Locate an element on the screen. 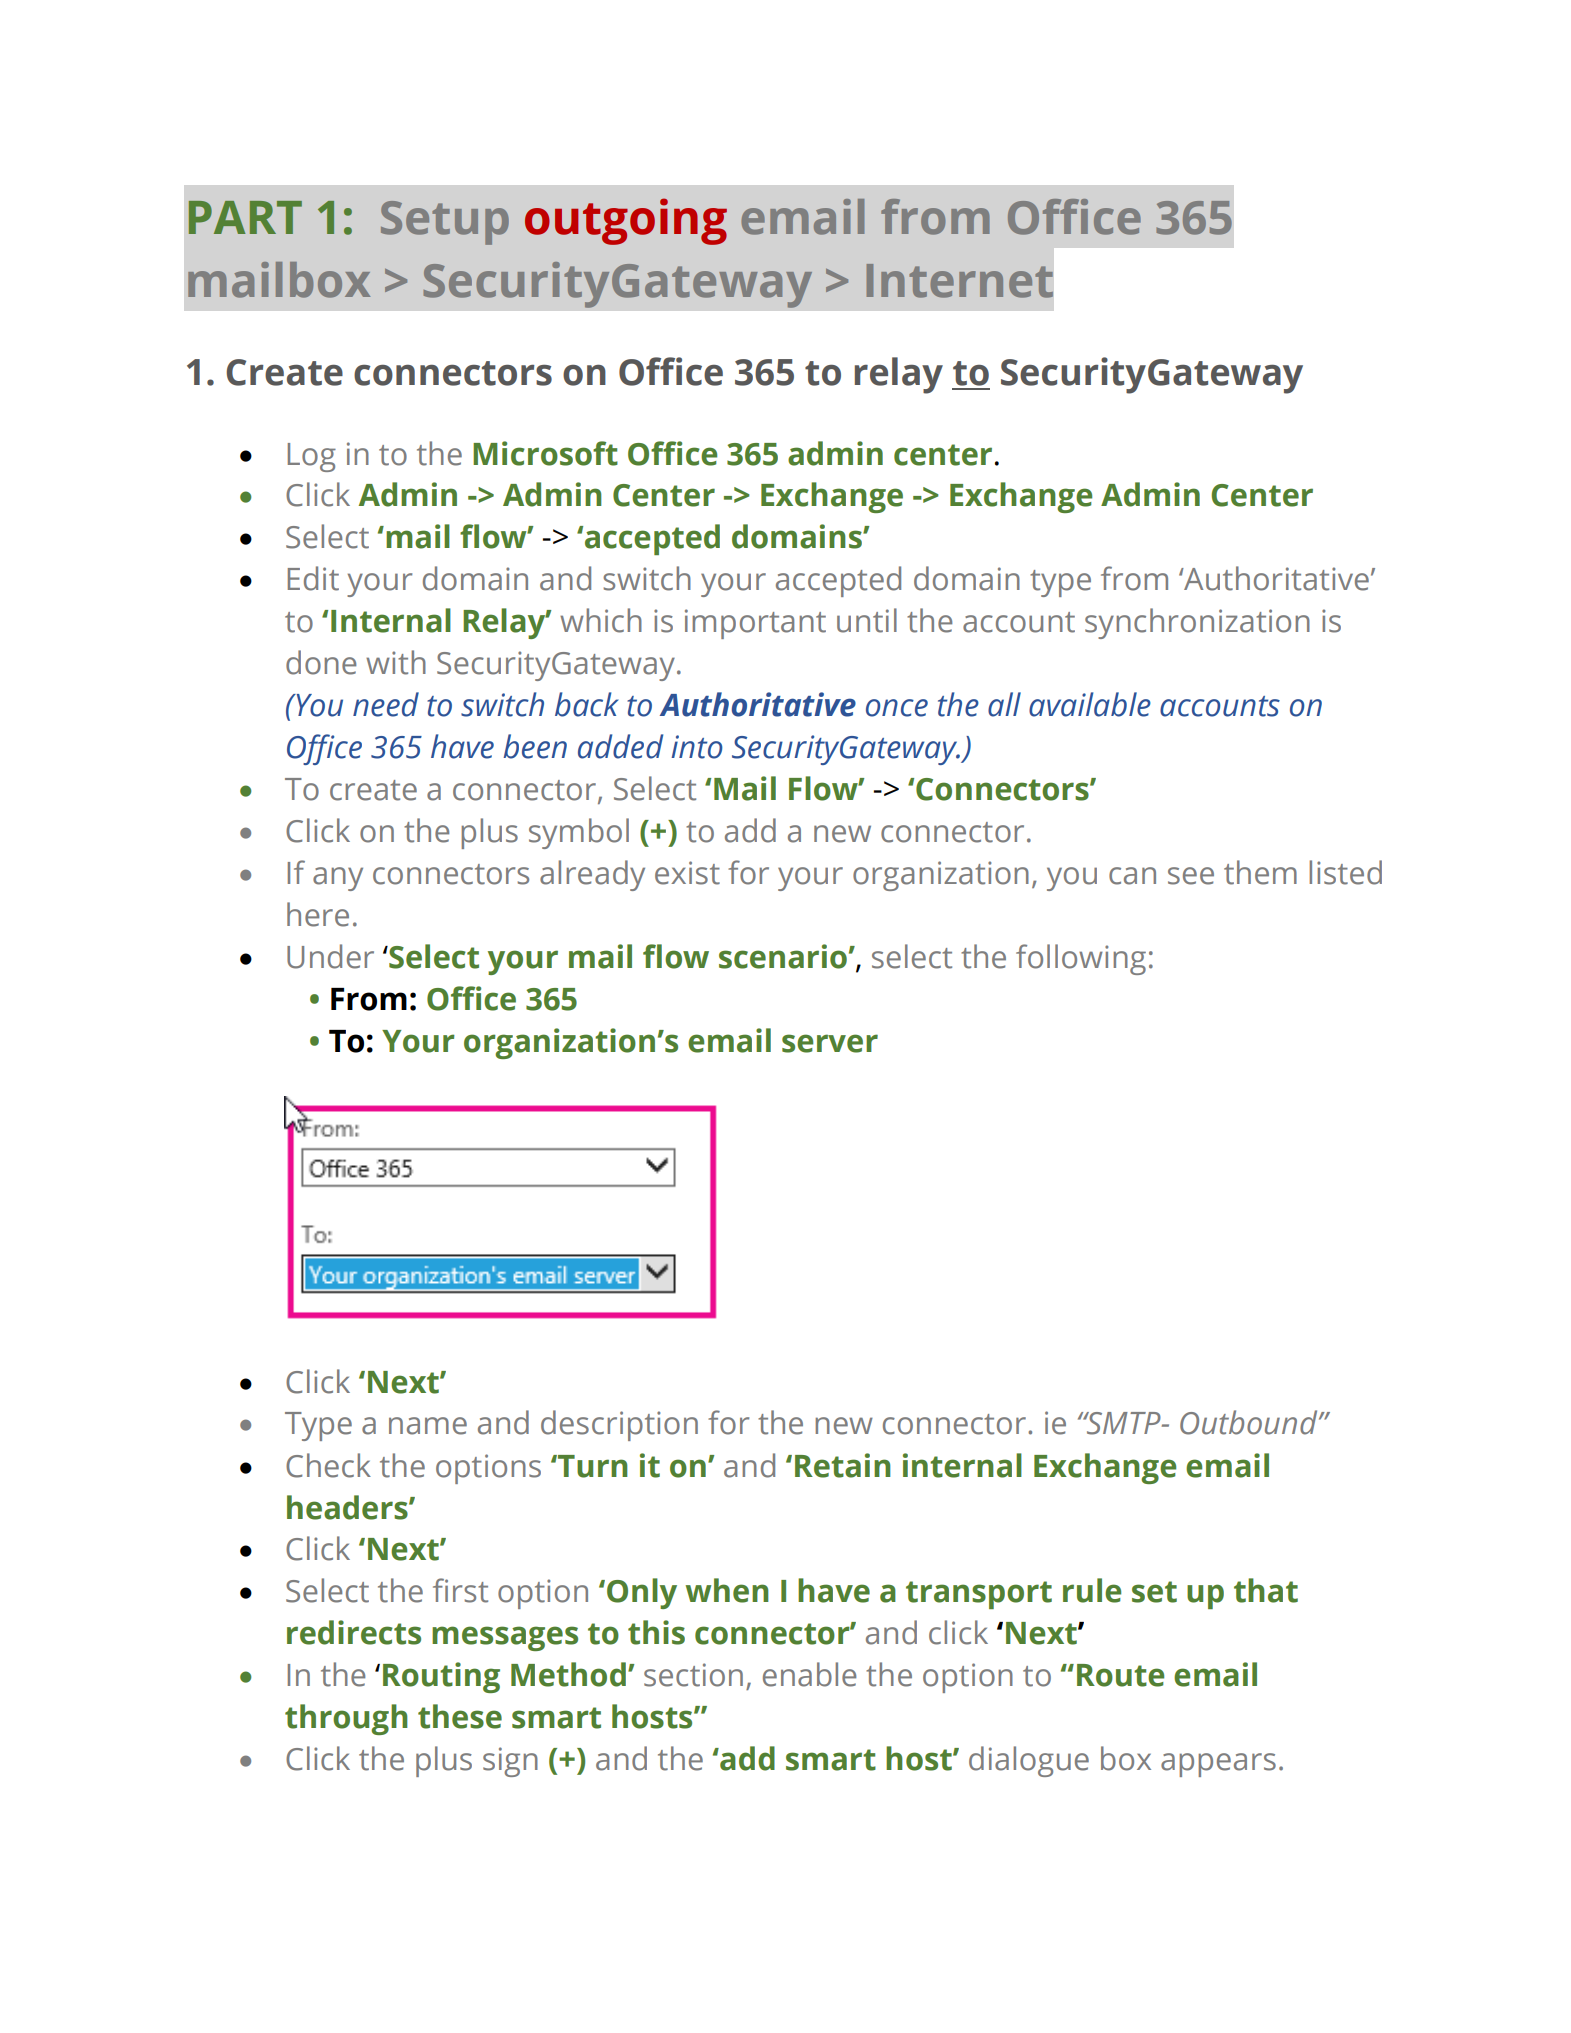  Under is located at coordinates (330, 956).
